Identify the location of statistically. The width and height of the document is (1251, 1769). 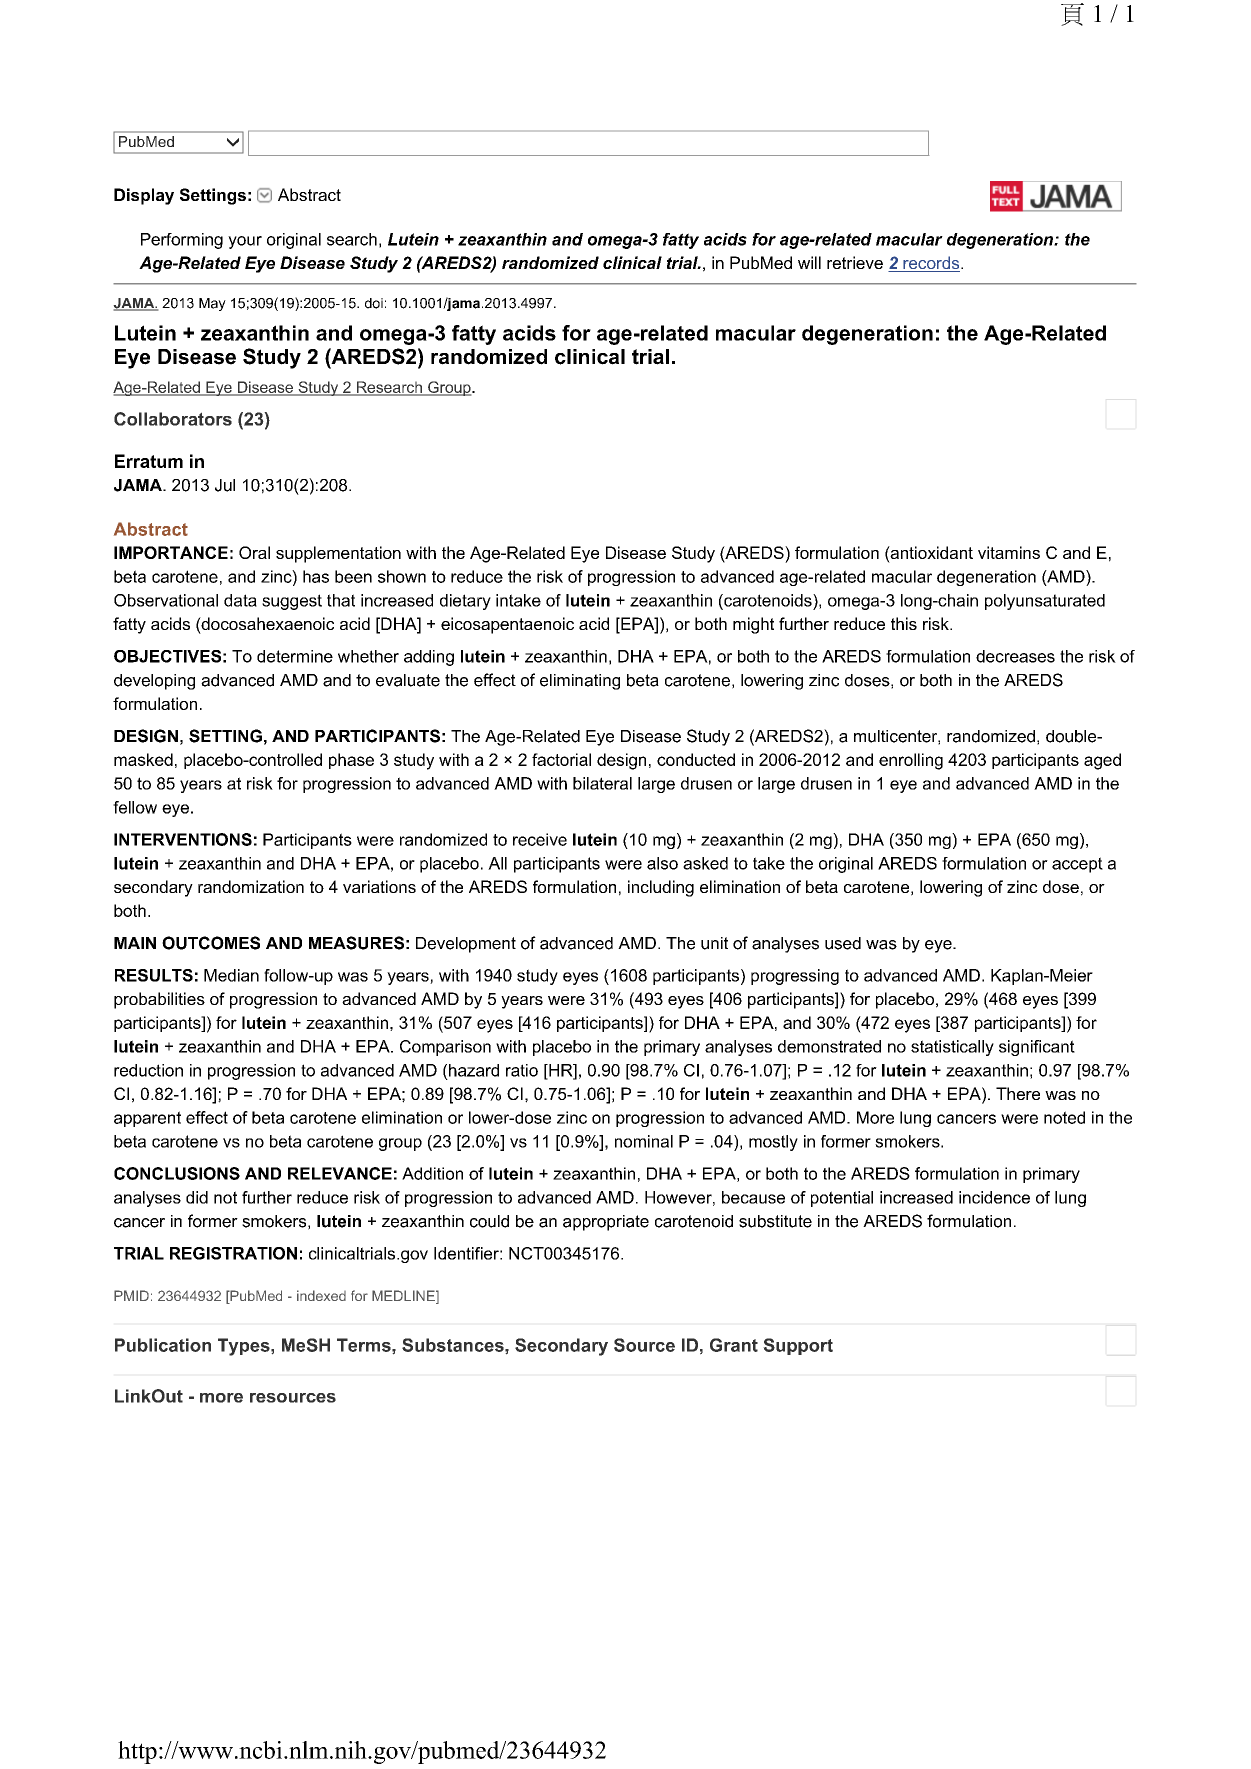
(952, 1048).
